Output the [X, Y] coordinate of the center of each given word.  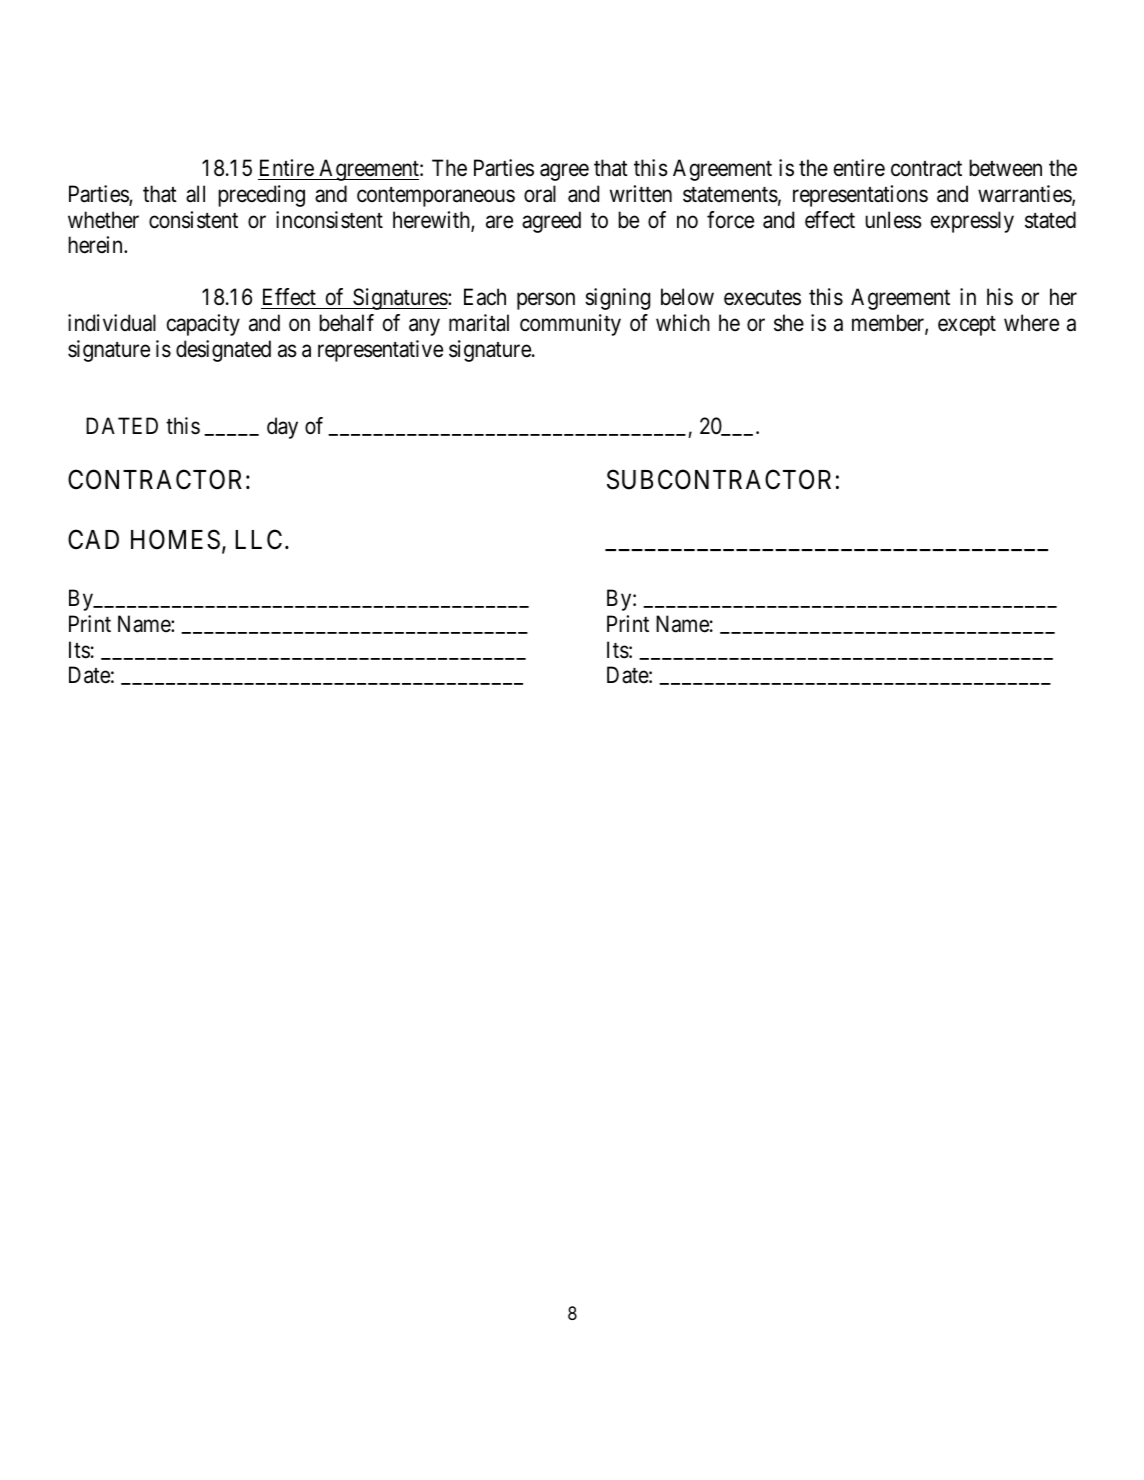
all [195, 194]
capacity [203, 325]
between [1005, 168]
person [546, 301]
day [282, 428]
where [1031, 323]
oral [540, 194]
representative [380, 351]
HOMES [175, 540]
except [967, 326]
